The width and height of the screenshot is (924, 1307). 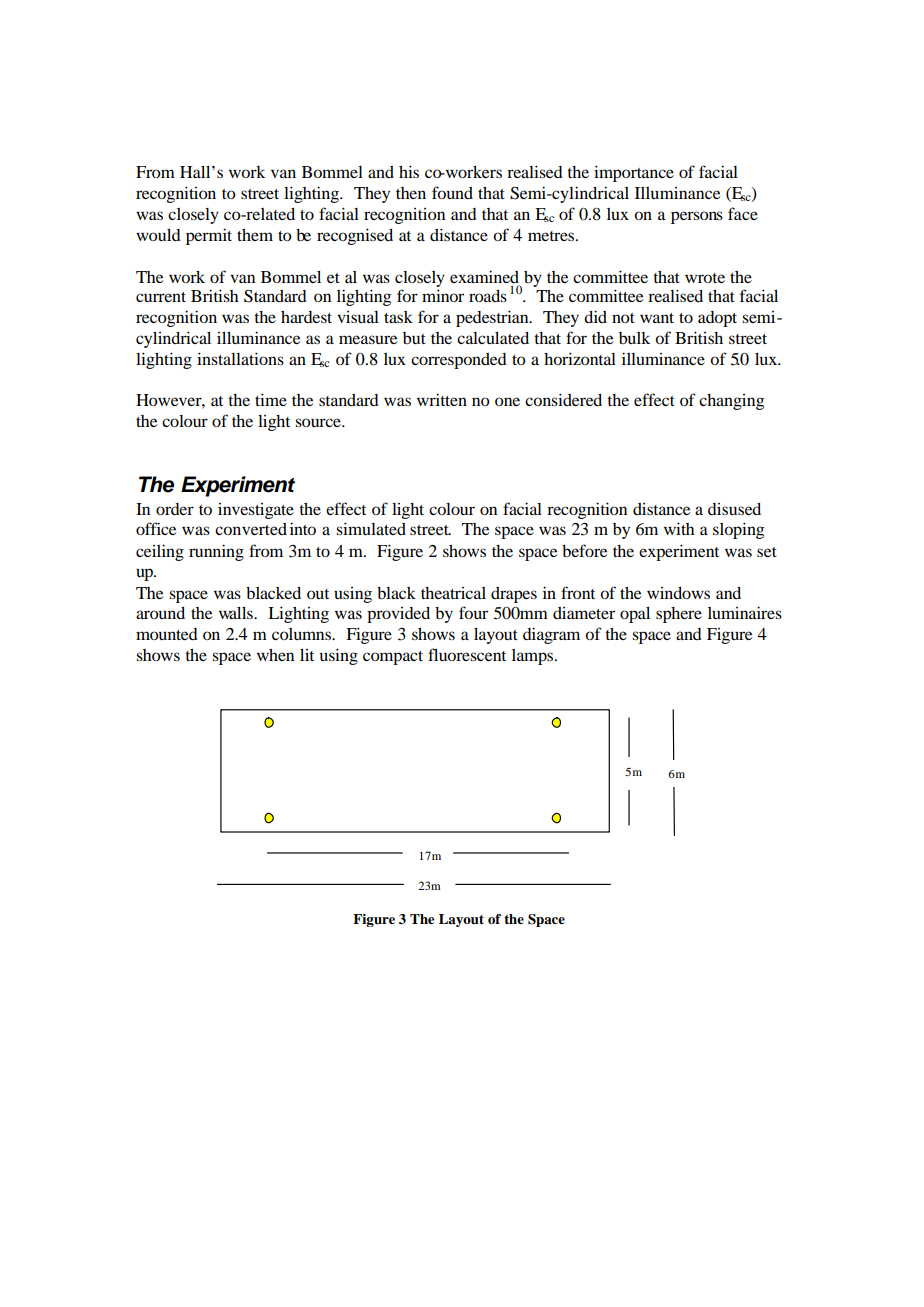 What do you see at coordinates (731, 402) in the screenshot?
I see `changing` at bounding box center [731, 402].
